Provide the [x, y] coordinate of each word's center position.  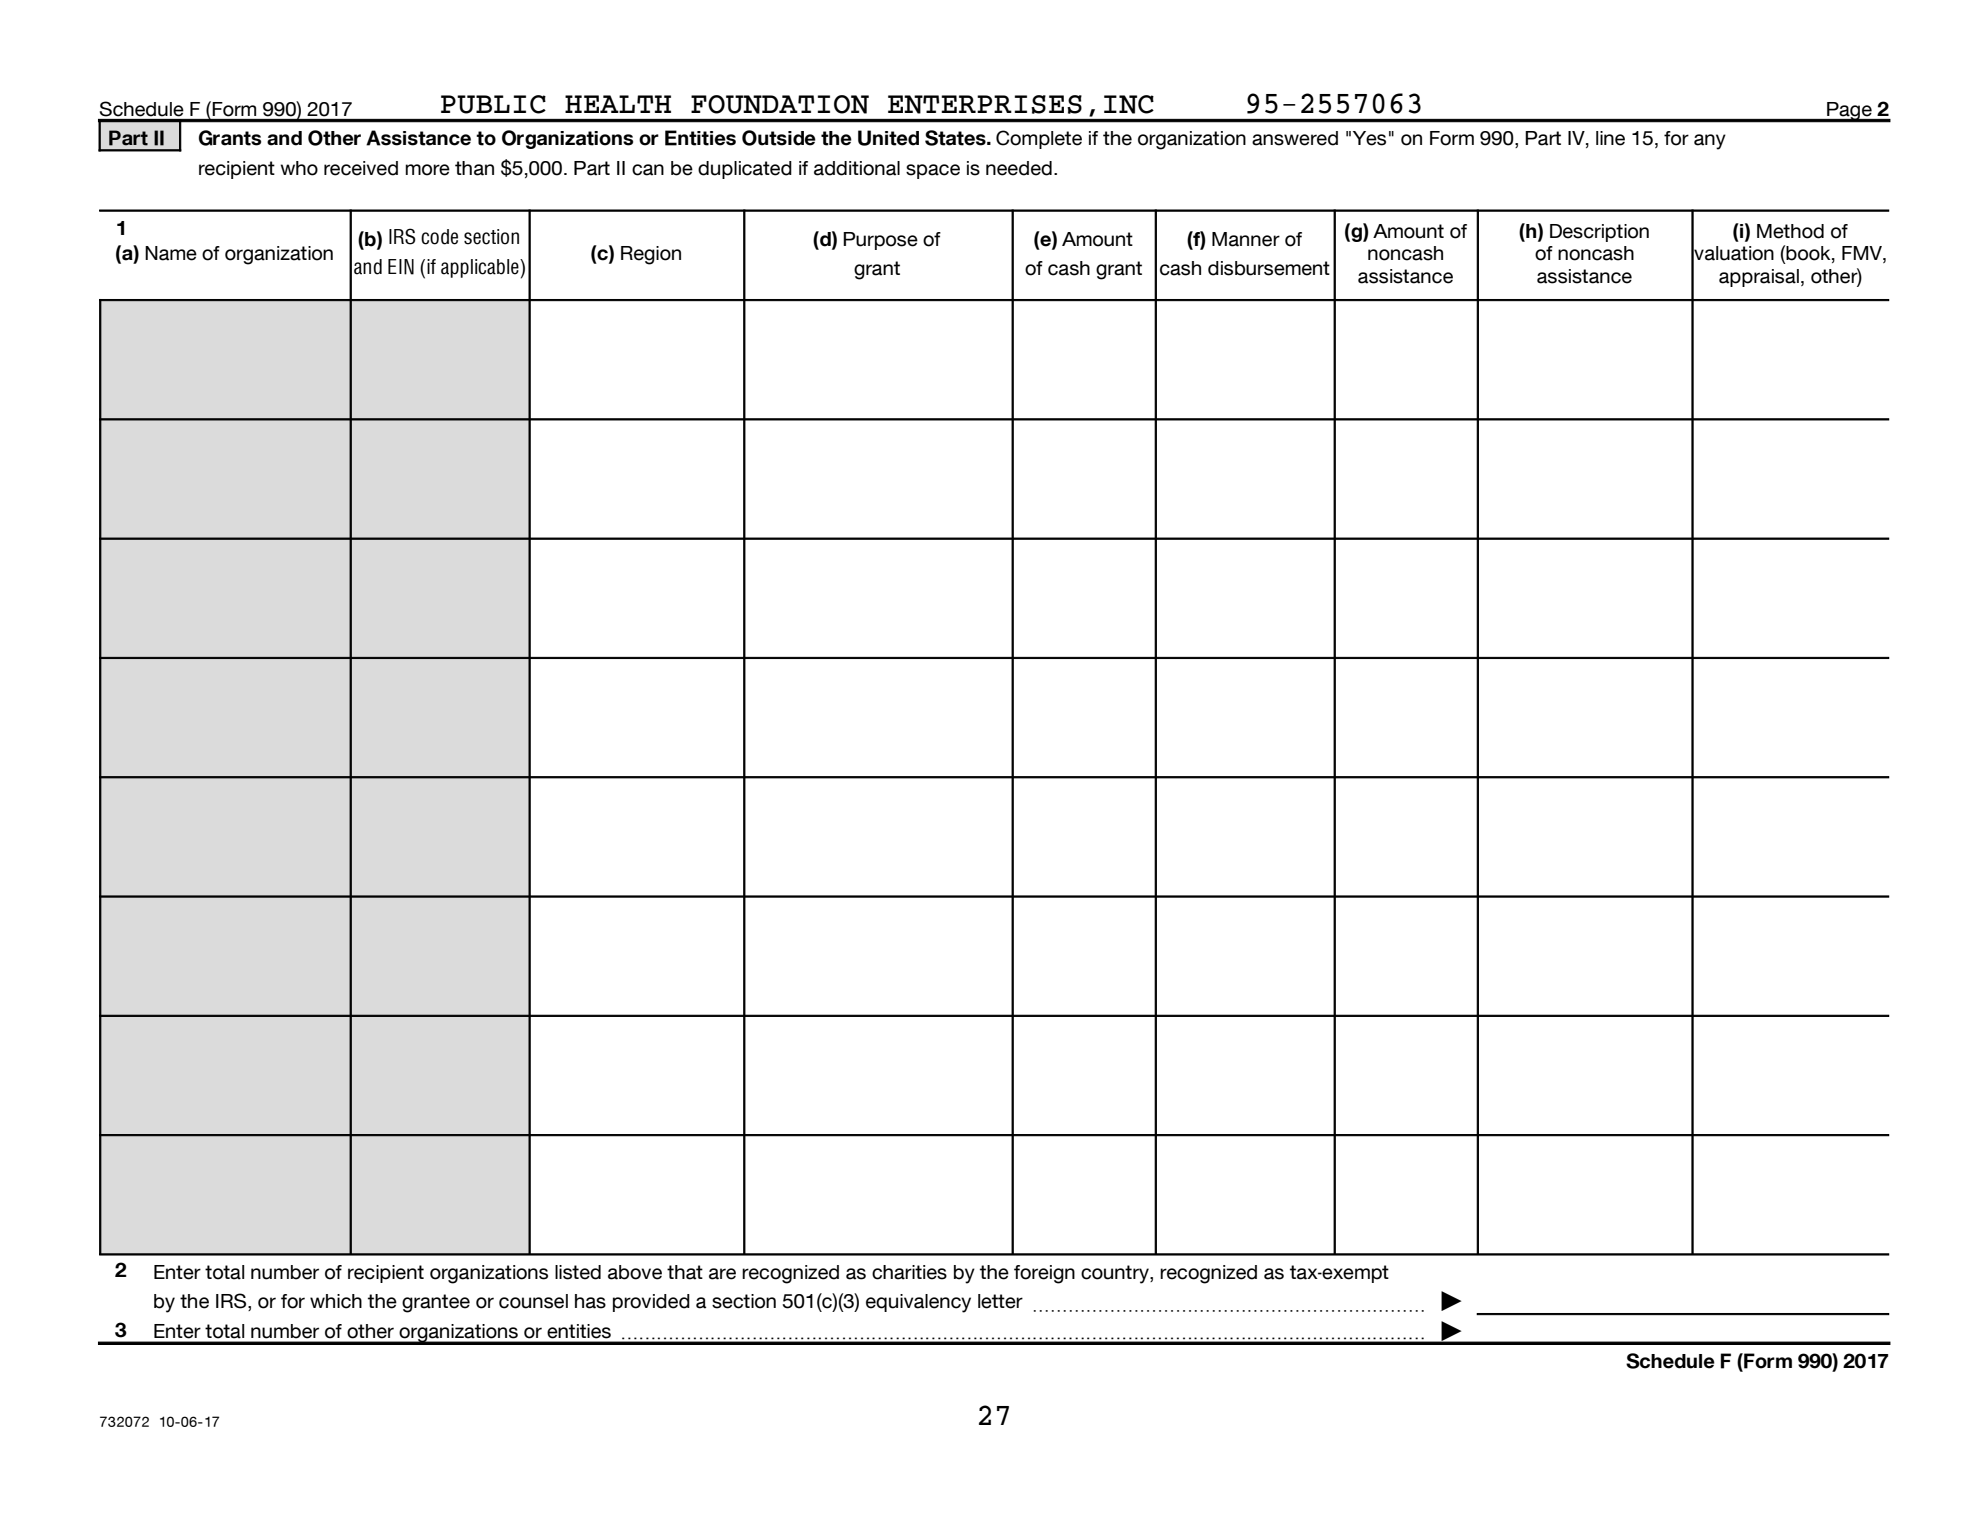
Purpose [880, 241]
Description [1599, 233]
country [1116, 1274]
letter [1000, 1301]
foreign [1044, 1274]
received [361, 168]
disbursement [1269, 268]
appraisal [1759, 278]
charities [909, 1272]
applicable [481, 268]
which [336, 1301]
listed [578, 1272]
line [1610, 138]
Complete [1039, 139]
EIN [401, 267]
